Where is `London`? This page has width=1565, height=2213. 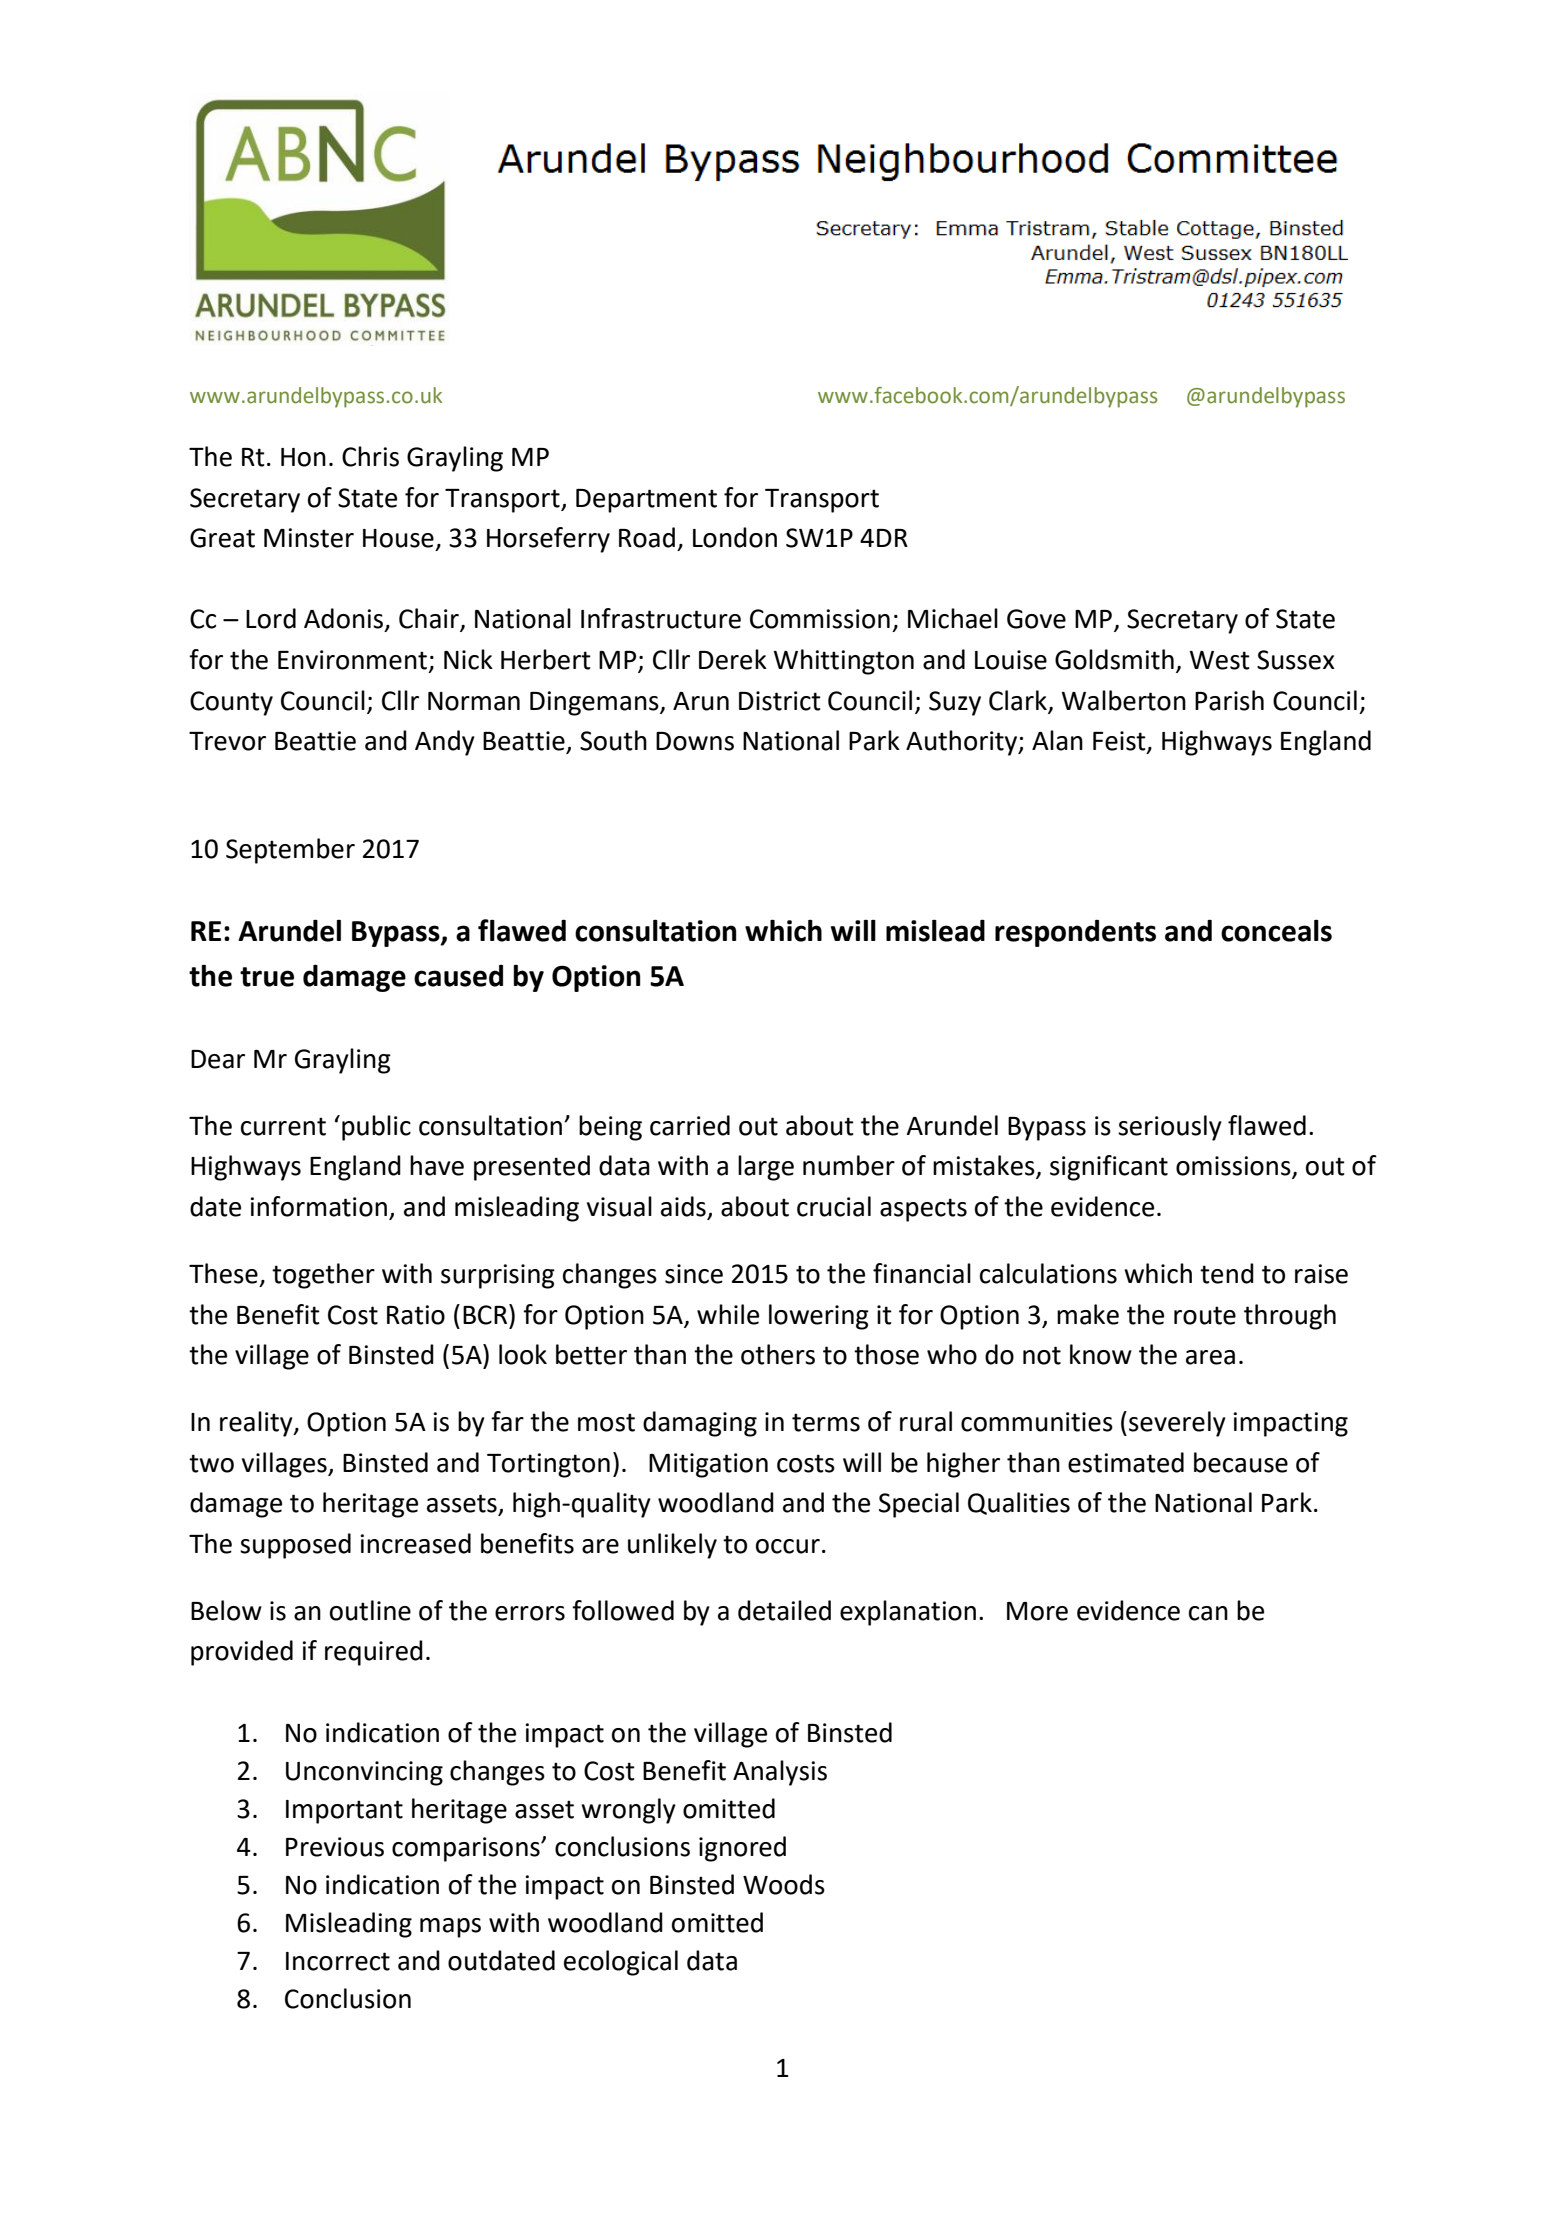
London is located at coordinates (735, 537).
